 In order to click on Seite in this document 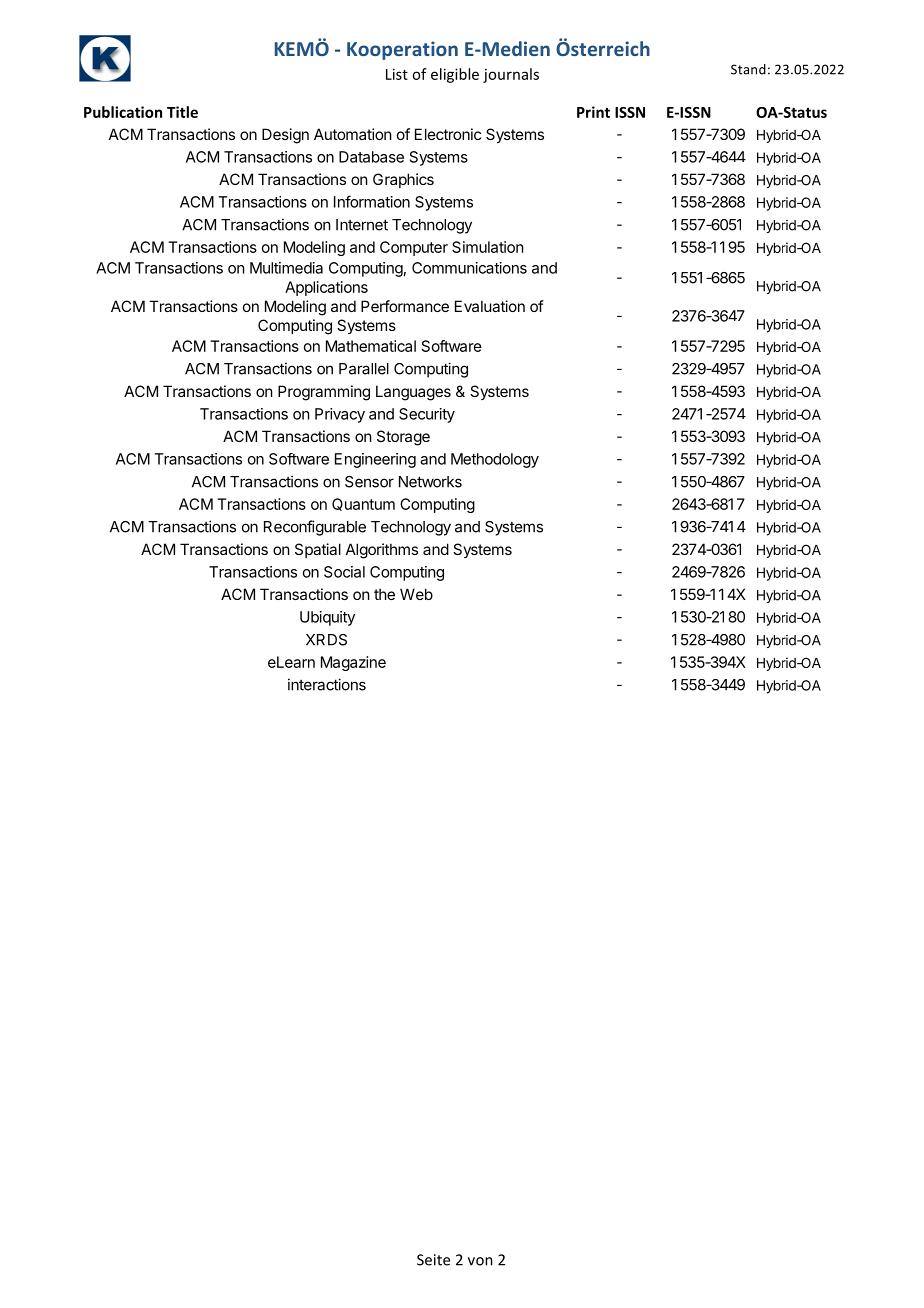, I will do `click(433, 1260)`.
